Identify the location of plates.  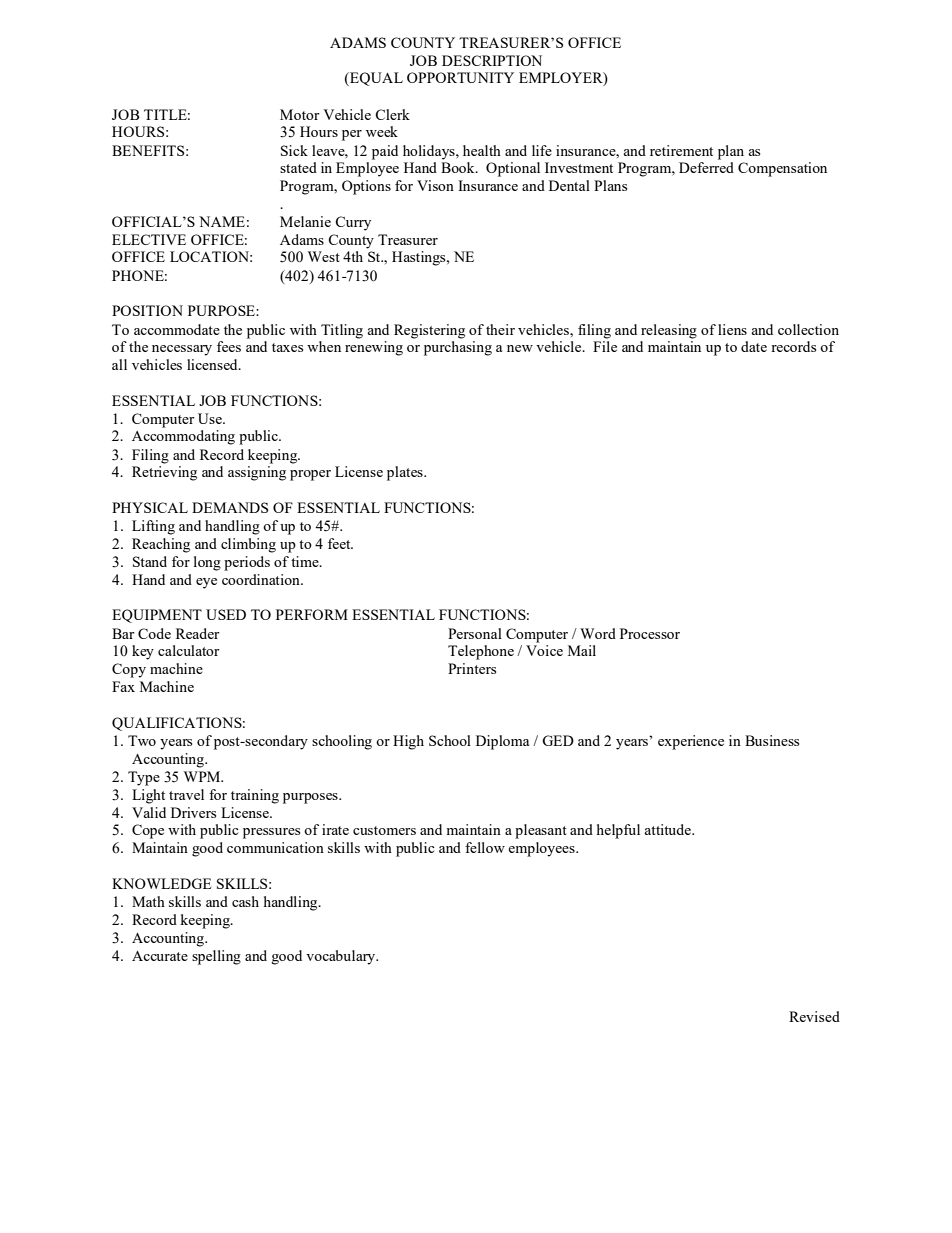
(406, 473).
